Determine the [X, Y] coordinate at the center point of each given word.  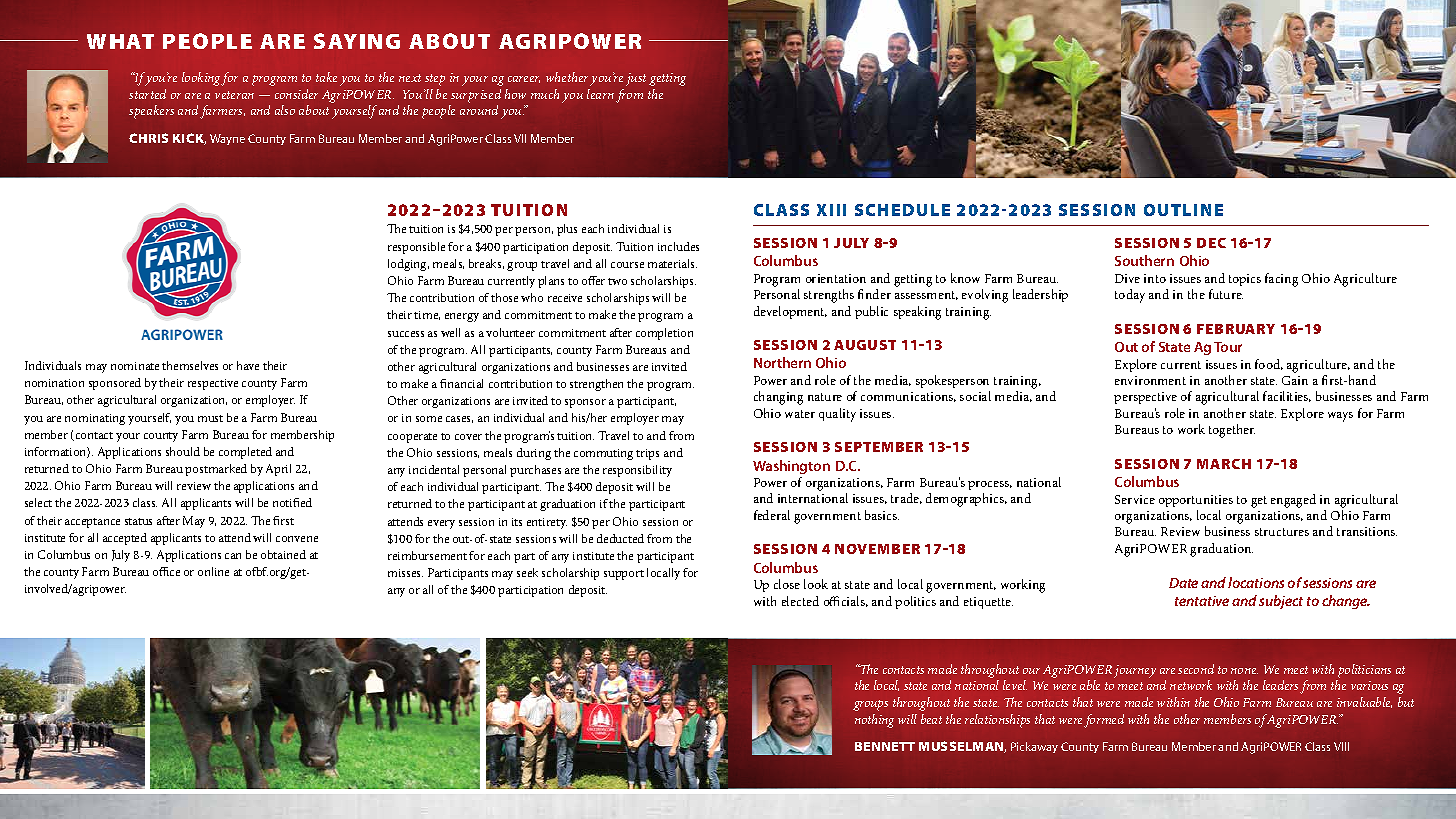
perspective [1145, 398]
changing [778, 398]
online [213, 571]
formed [1104, 721]
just [636, 79]
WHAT [120, 41]
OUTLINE [1183, 210]
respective [213, 384]
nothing [874, 721]
